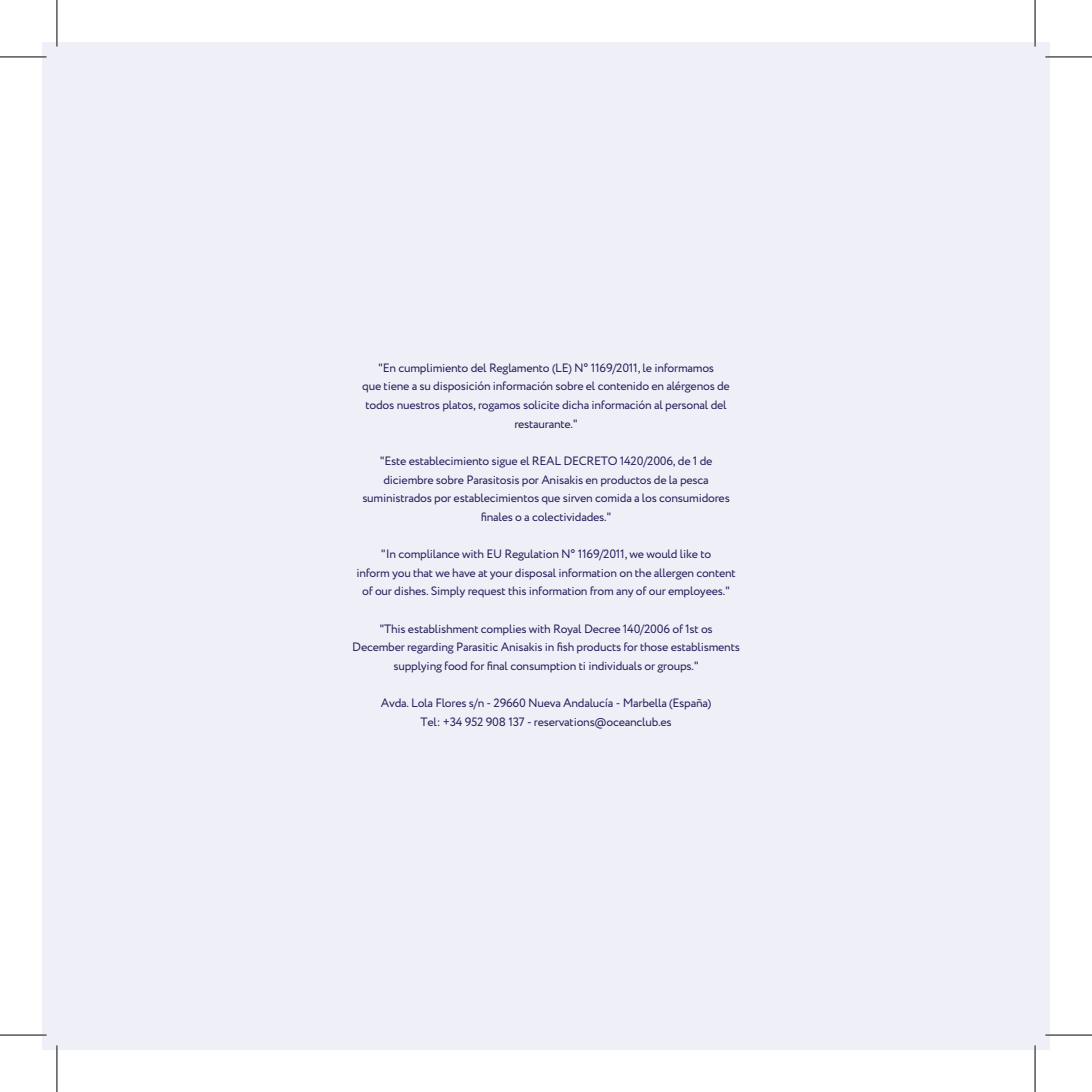  I want to click on like, so click(689, 553).
